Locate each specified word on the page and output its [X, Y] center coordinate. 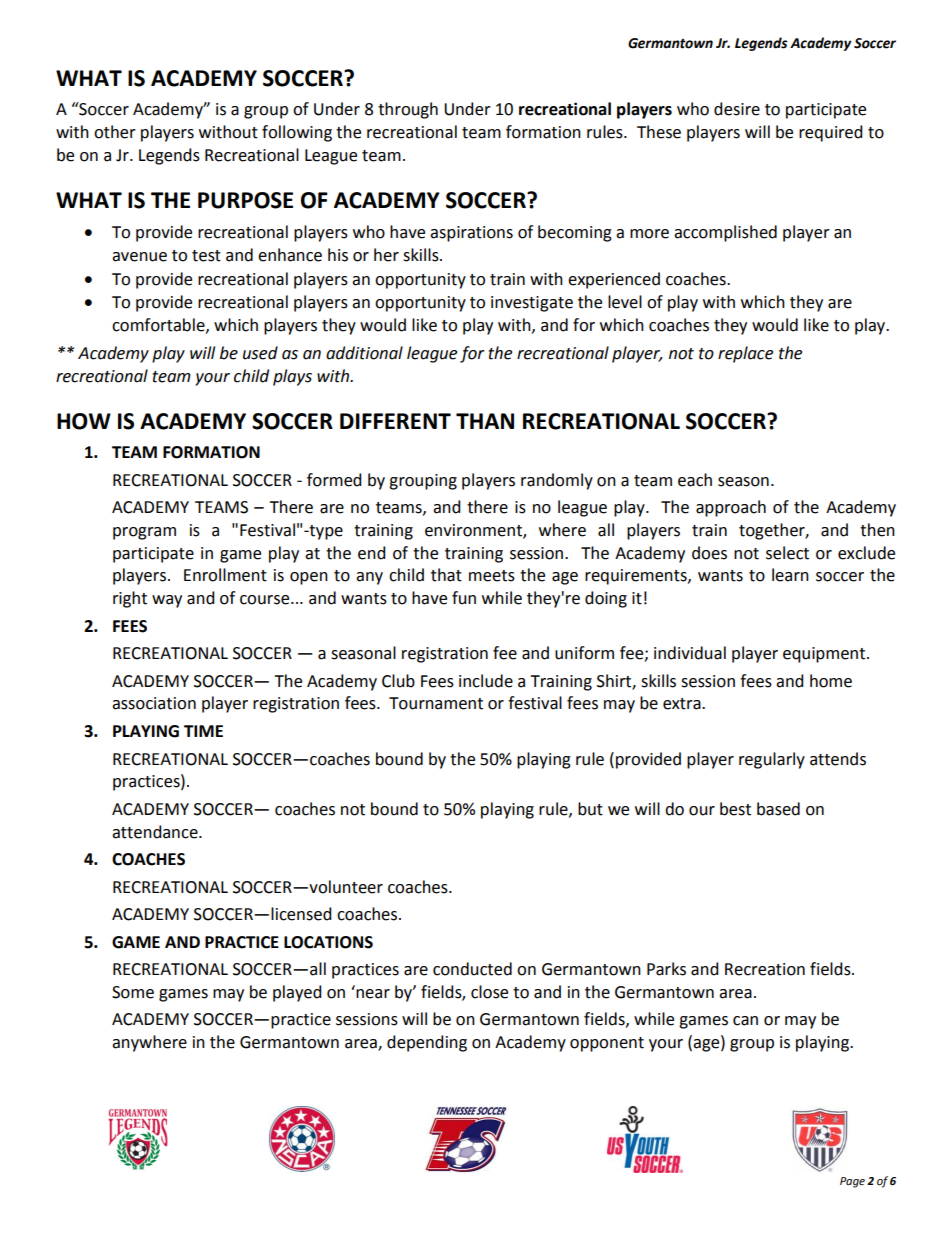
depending [427, 1043]
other [115, 132]
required [831, 133]
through [408, 110]
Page [852, 1182]
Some [133, 992]
